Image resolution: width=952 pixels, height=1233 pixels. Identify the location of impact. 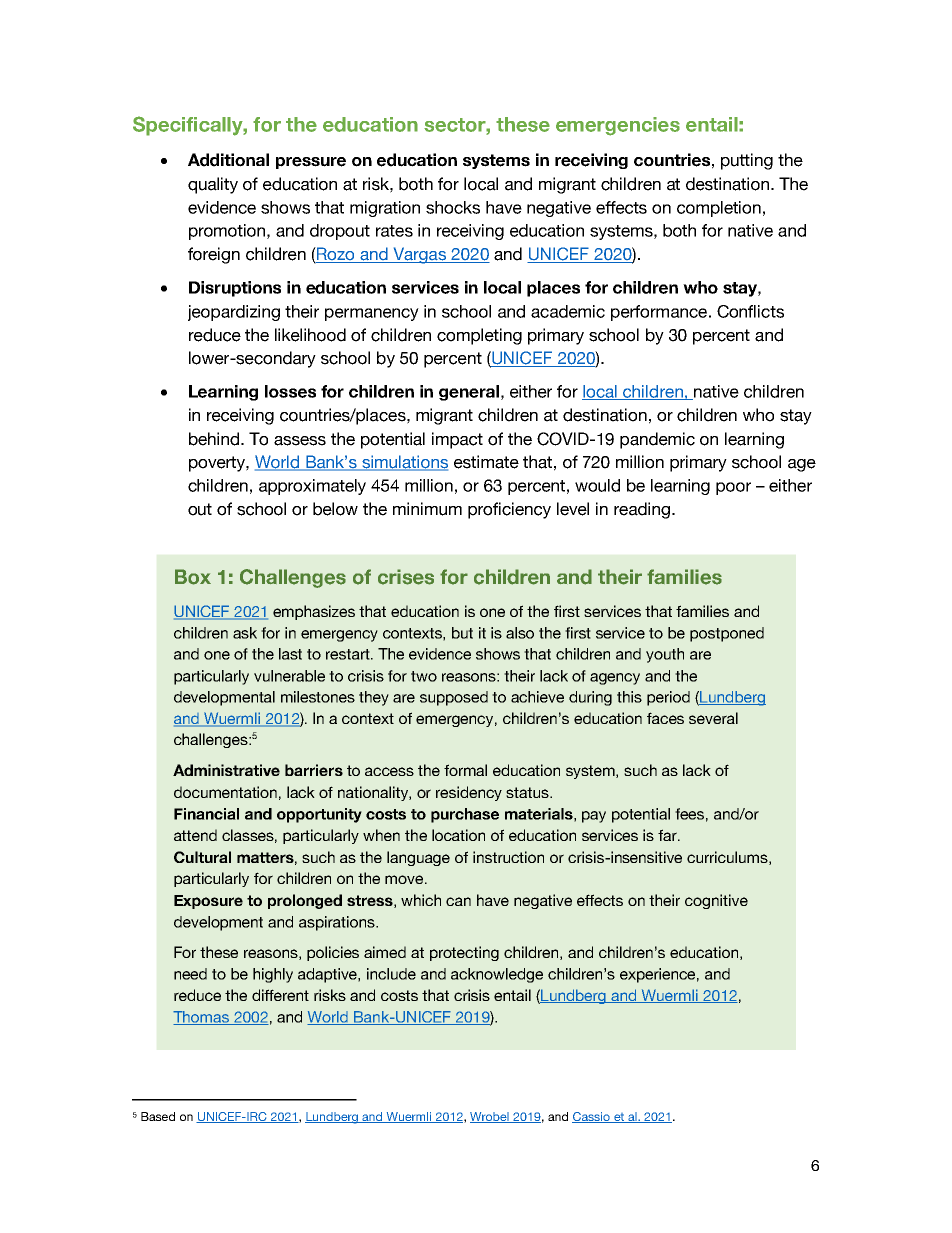
(457, 440).
